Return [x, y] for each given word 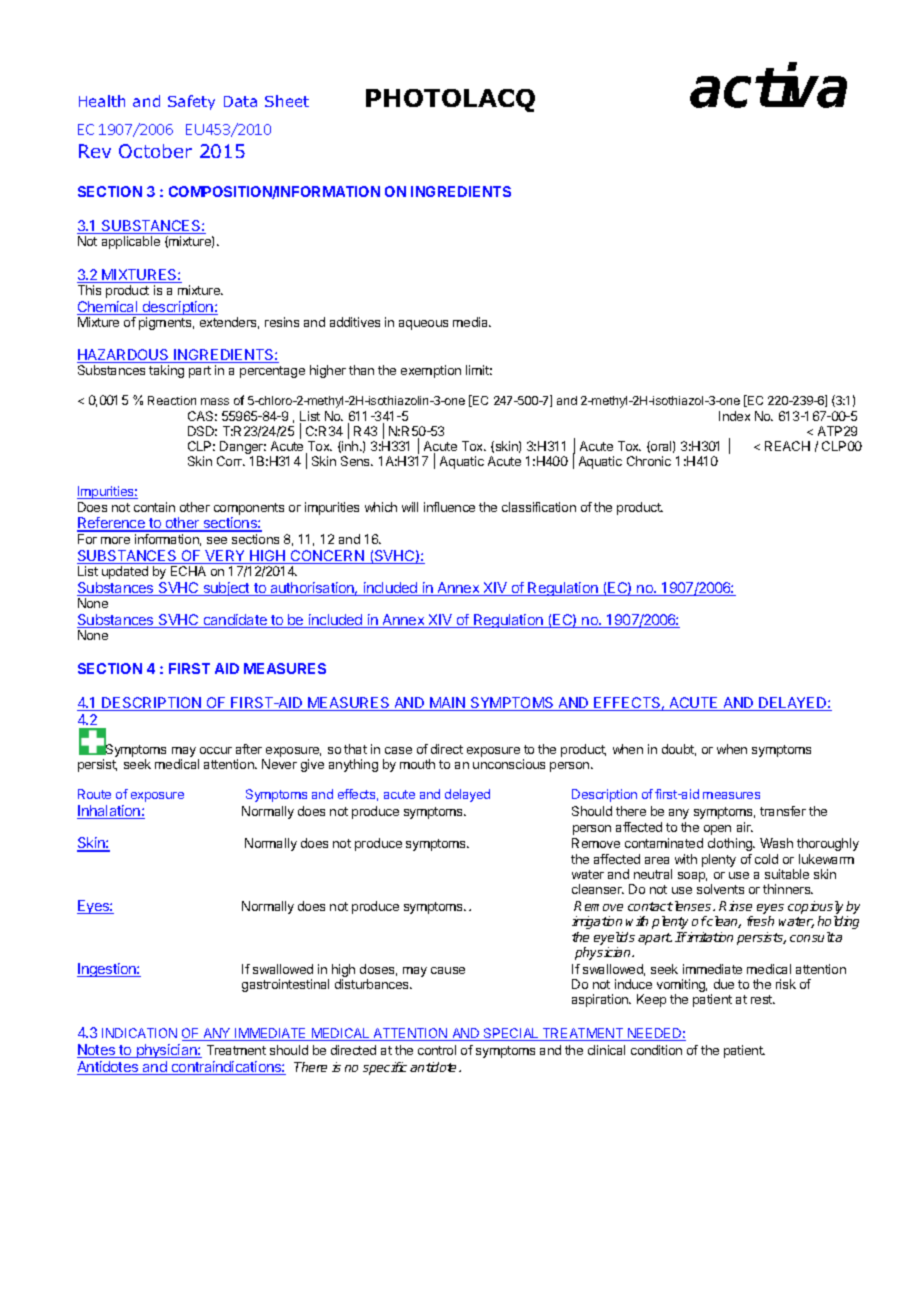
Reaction [172, 400]
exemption [431, 371]
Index [734, 416]
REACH [787, 446]
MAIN [447, 704]
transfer [783, 811]
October [155, 151]
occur [216, 750]
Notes [97, 1051]
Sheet [287, 101]
